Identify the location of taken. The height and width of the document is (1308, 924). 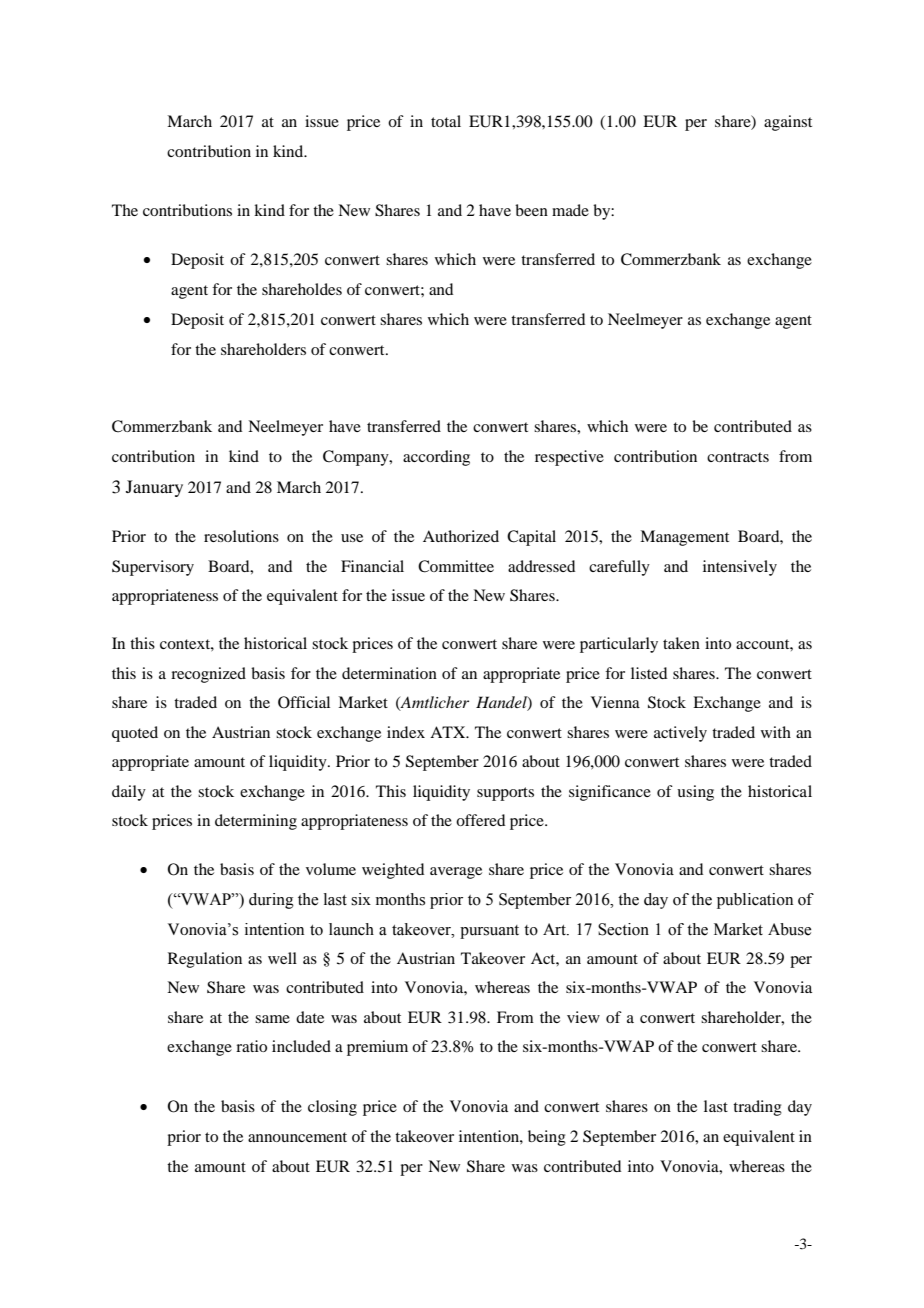
(681, 643).
